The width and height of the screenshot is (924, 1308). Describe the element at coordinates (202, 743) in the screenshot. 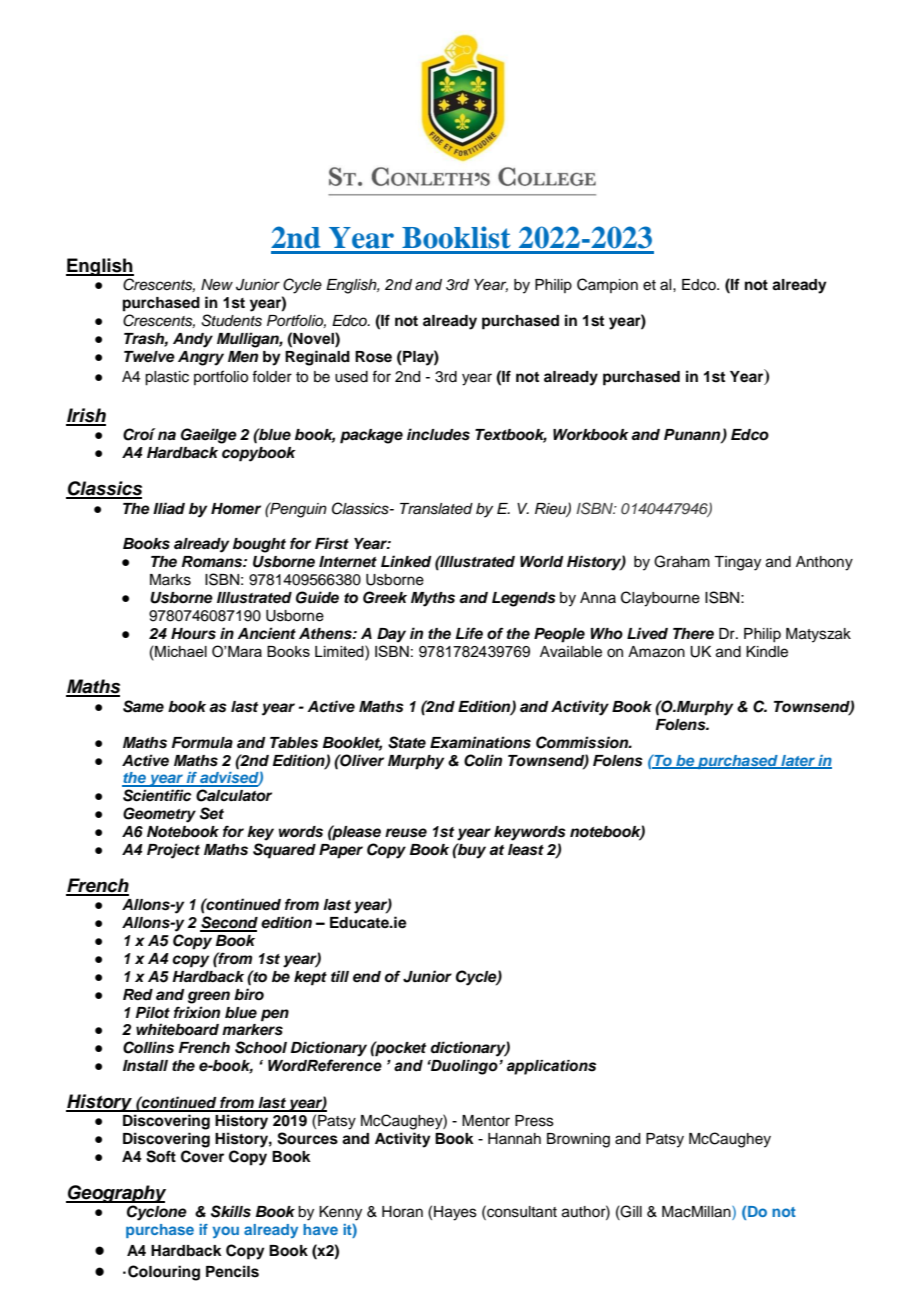

I see `Formula` at that location.
